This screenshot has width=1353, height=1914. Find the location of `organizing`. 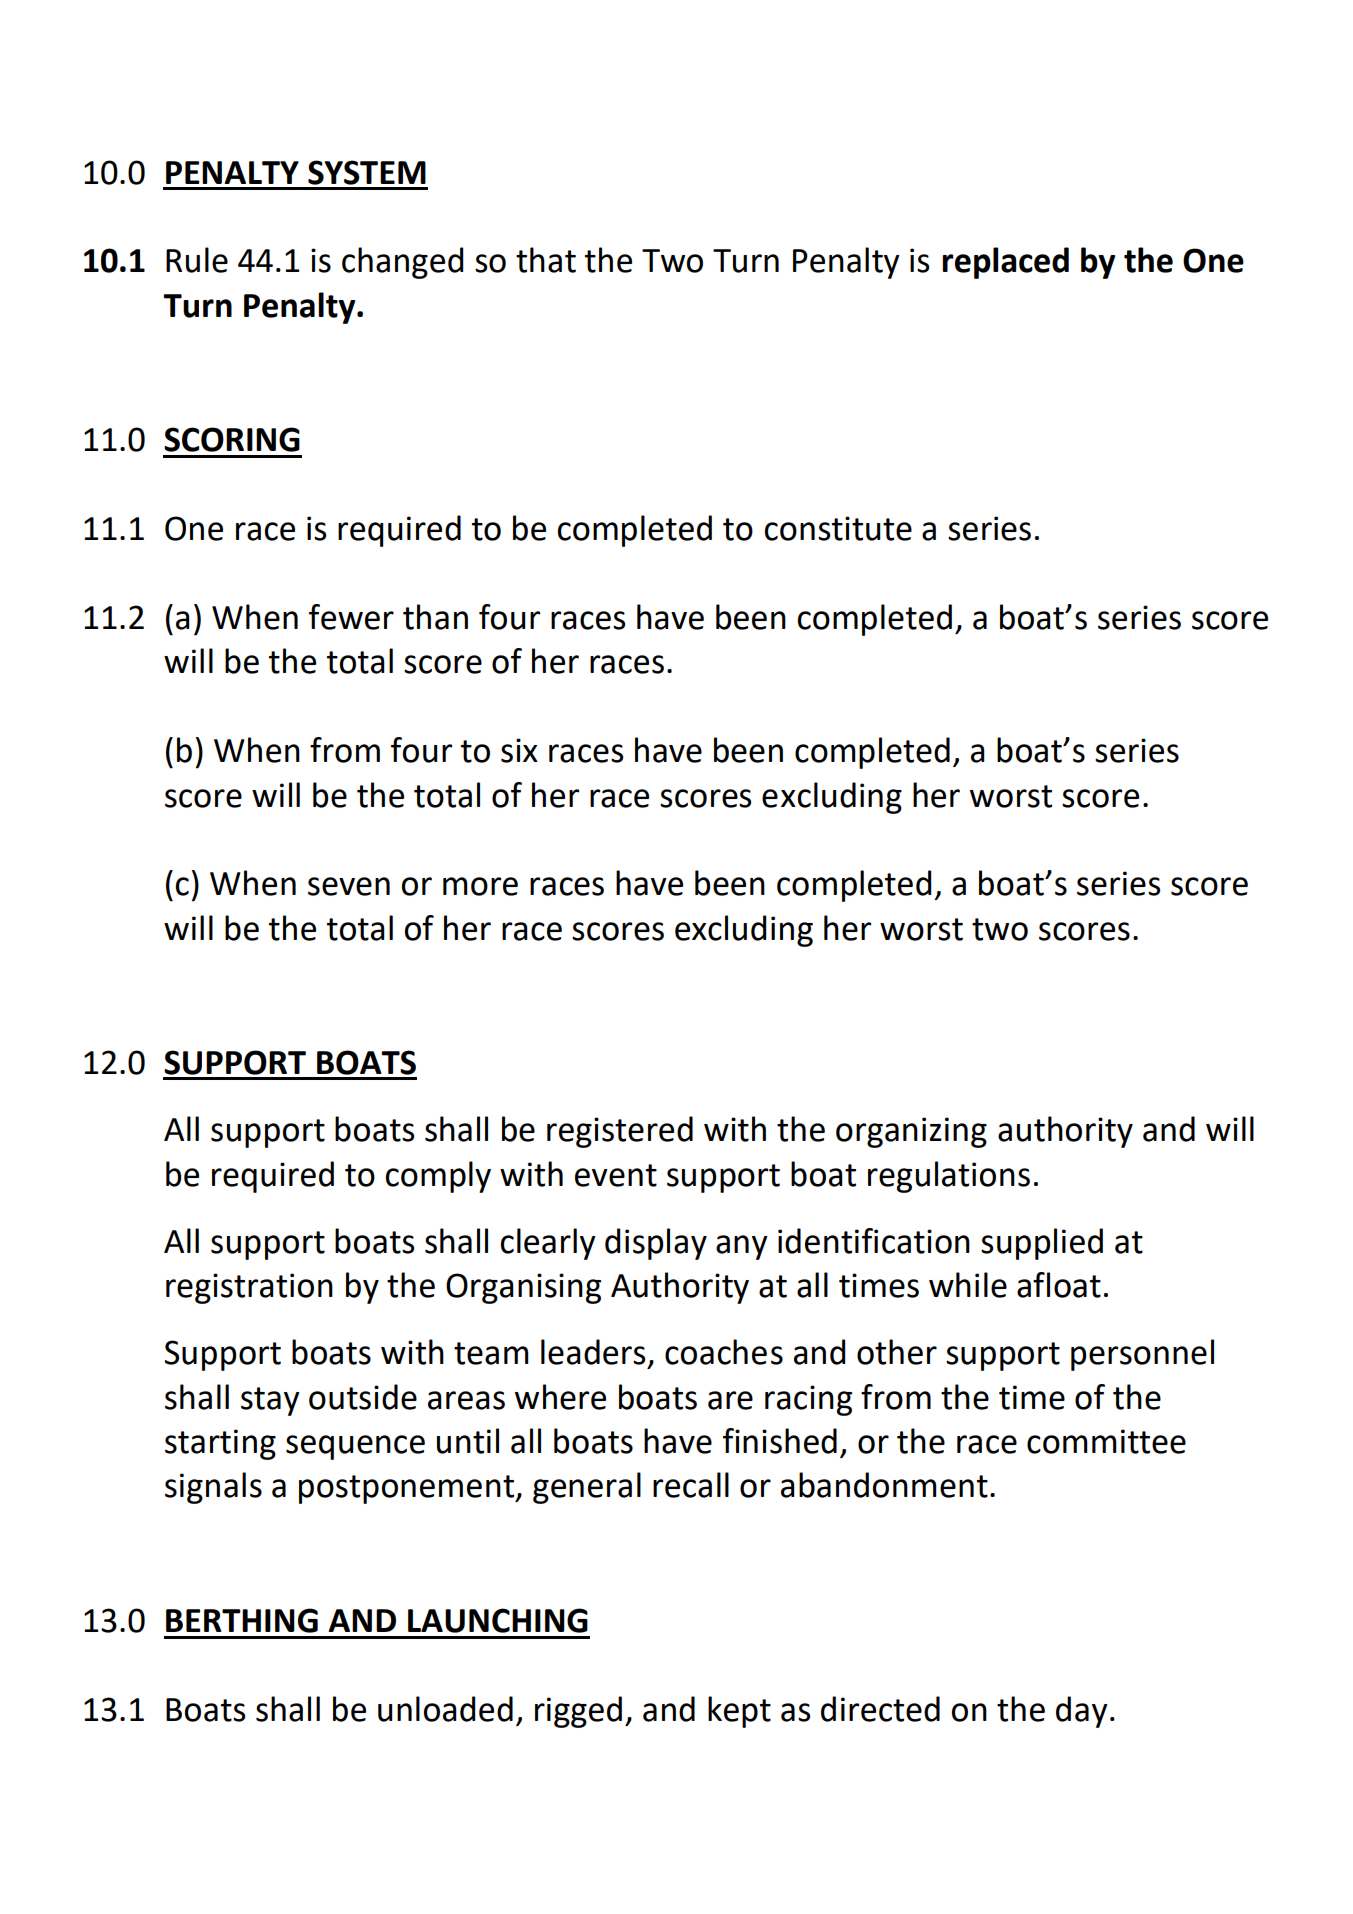

organizing is located at coordinates (911, 1132).
